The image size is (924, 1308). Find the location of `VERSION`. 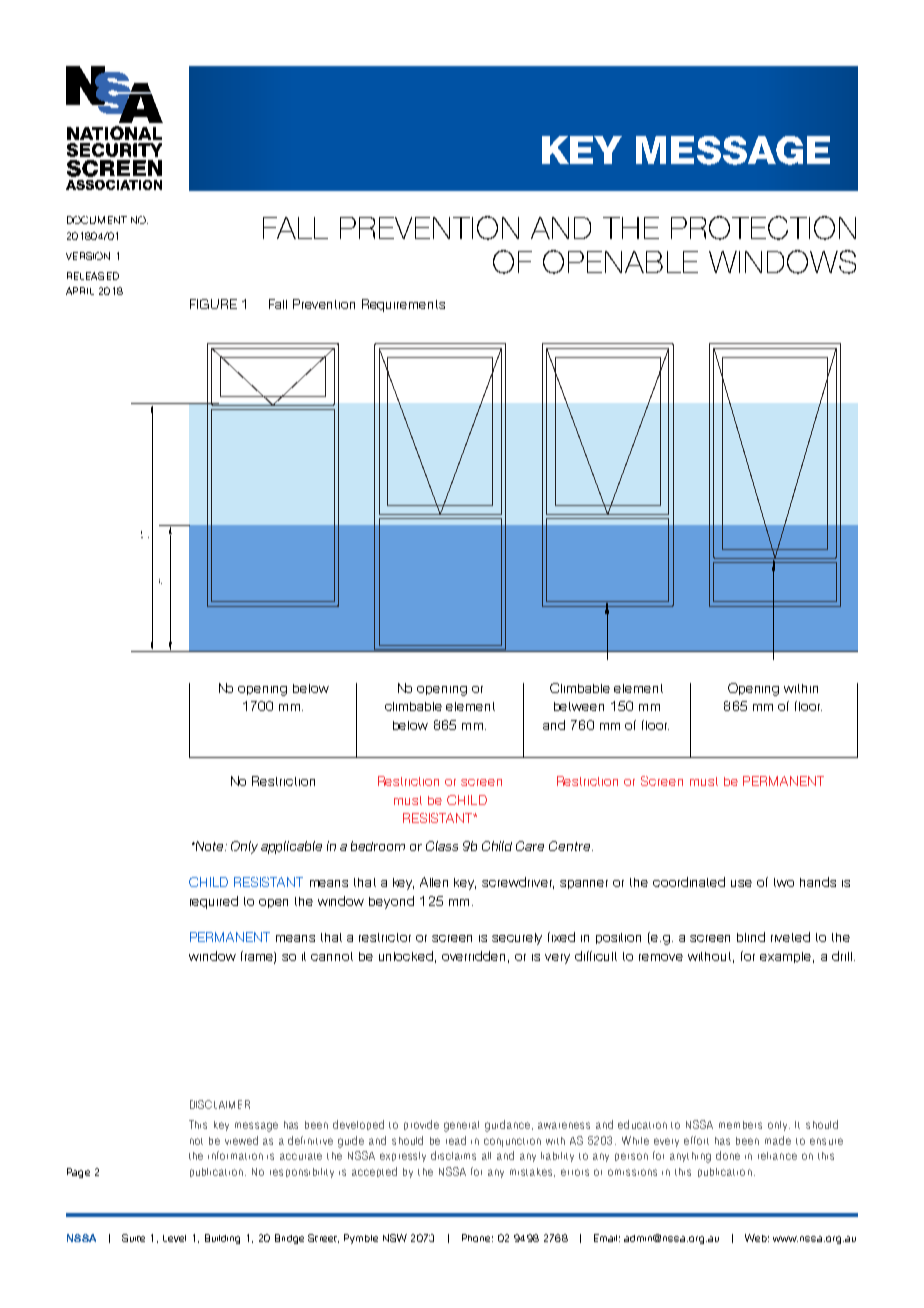

VERSION is located at coordinates (88, 256).
